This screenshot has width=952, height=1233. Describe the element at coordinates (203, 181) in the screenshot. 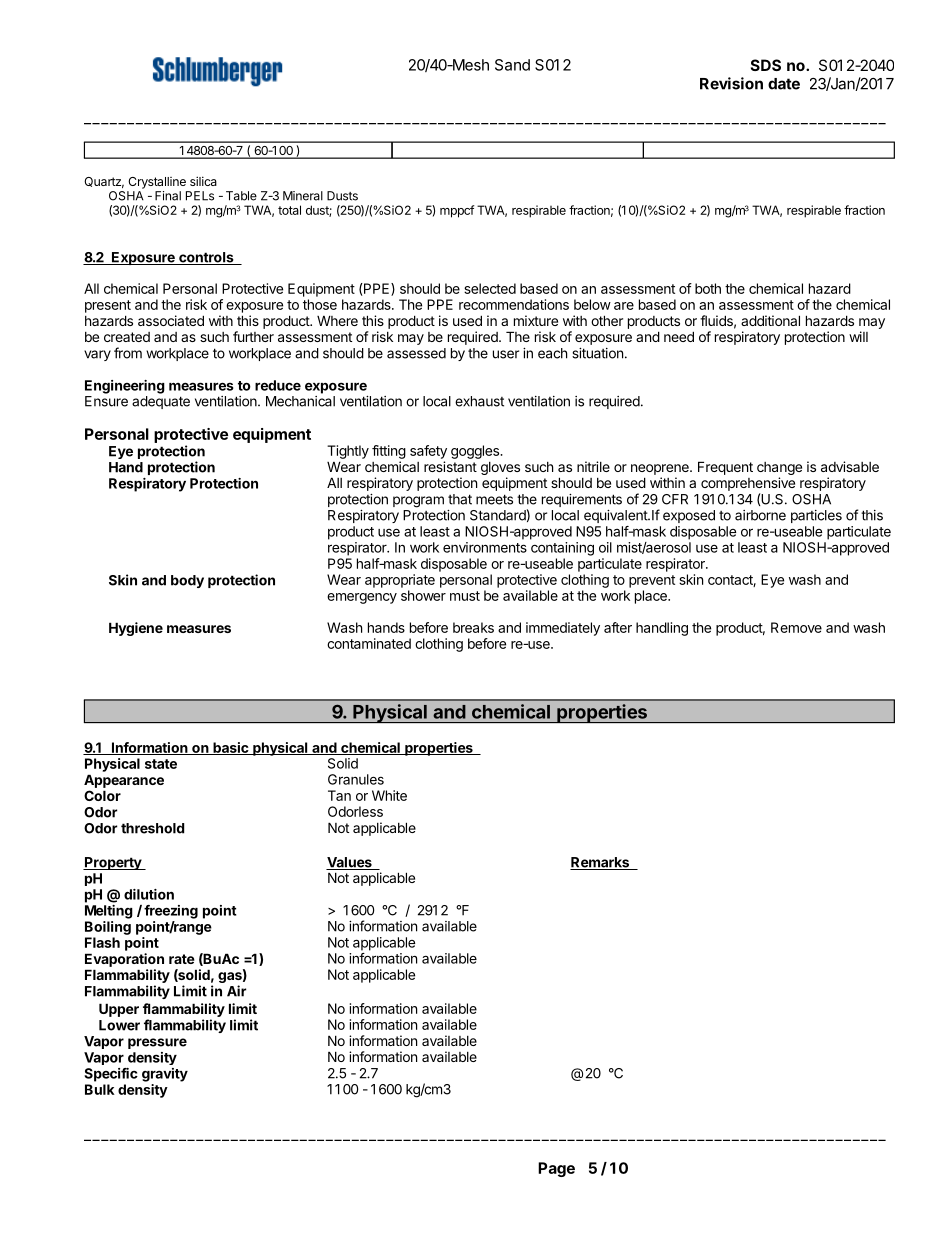

I see `silica` at that location.
